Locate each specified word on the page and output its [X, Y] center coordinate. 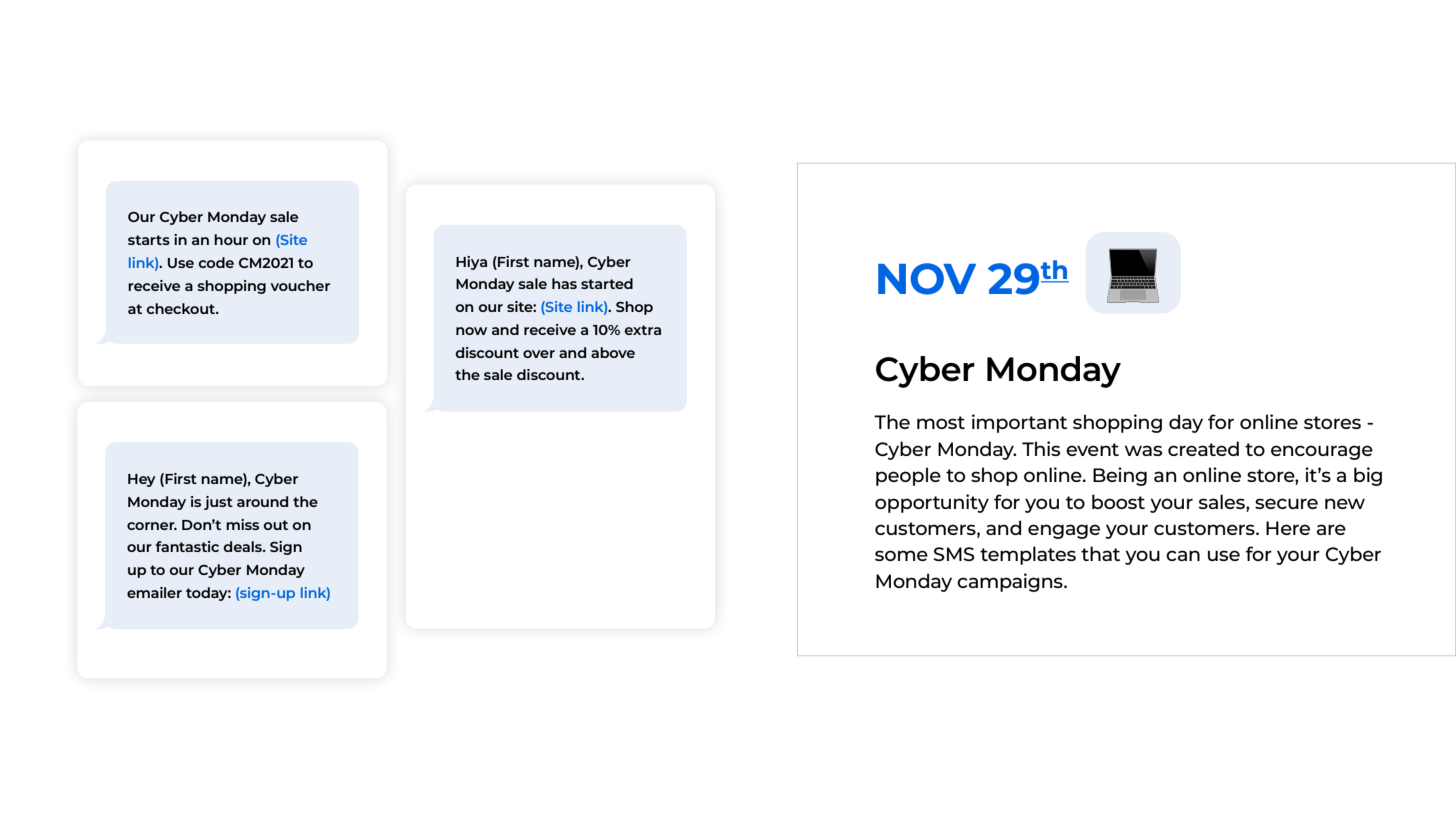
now [471, 331]
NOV [927, 279]
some [901, 555]
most [941, 422]
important [1019, 423]
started [607, 283]
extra [642, 330]
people [908, 476]
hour [231, 239]
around [262, 501]
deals [243, 546]
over [539, 354]
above [613, 352]
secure [1286, 503]
